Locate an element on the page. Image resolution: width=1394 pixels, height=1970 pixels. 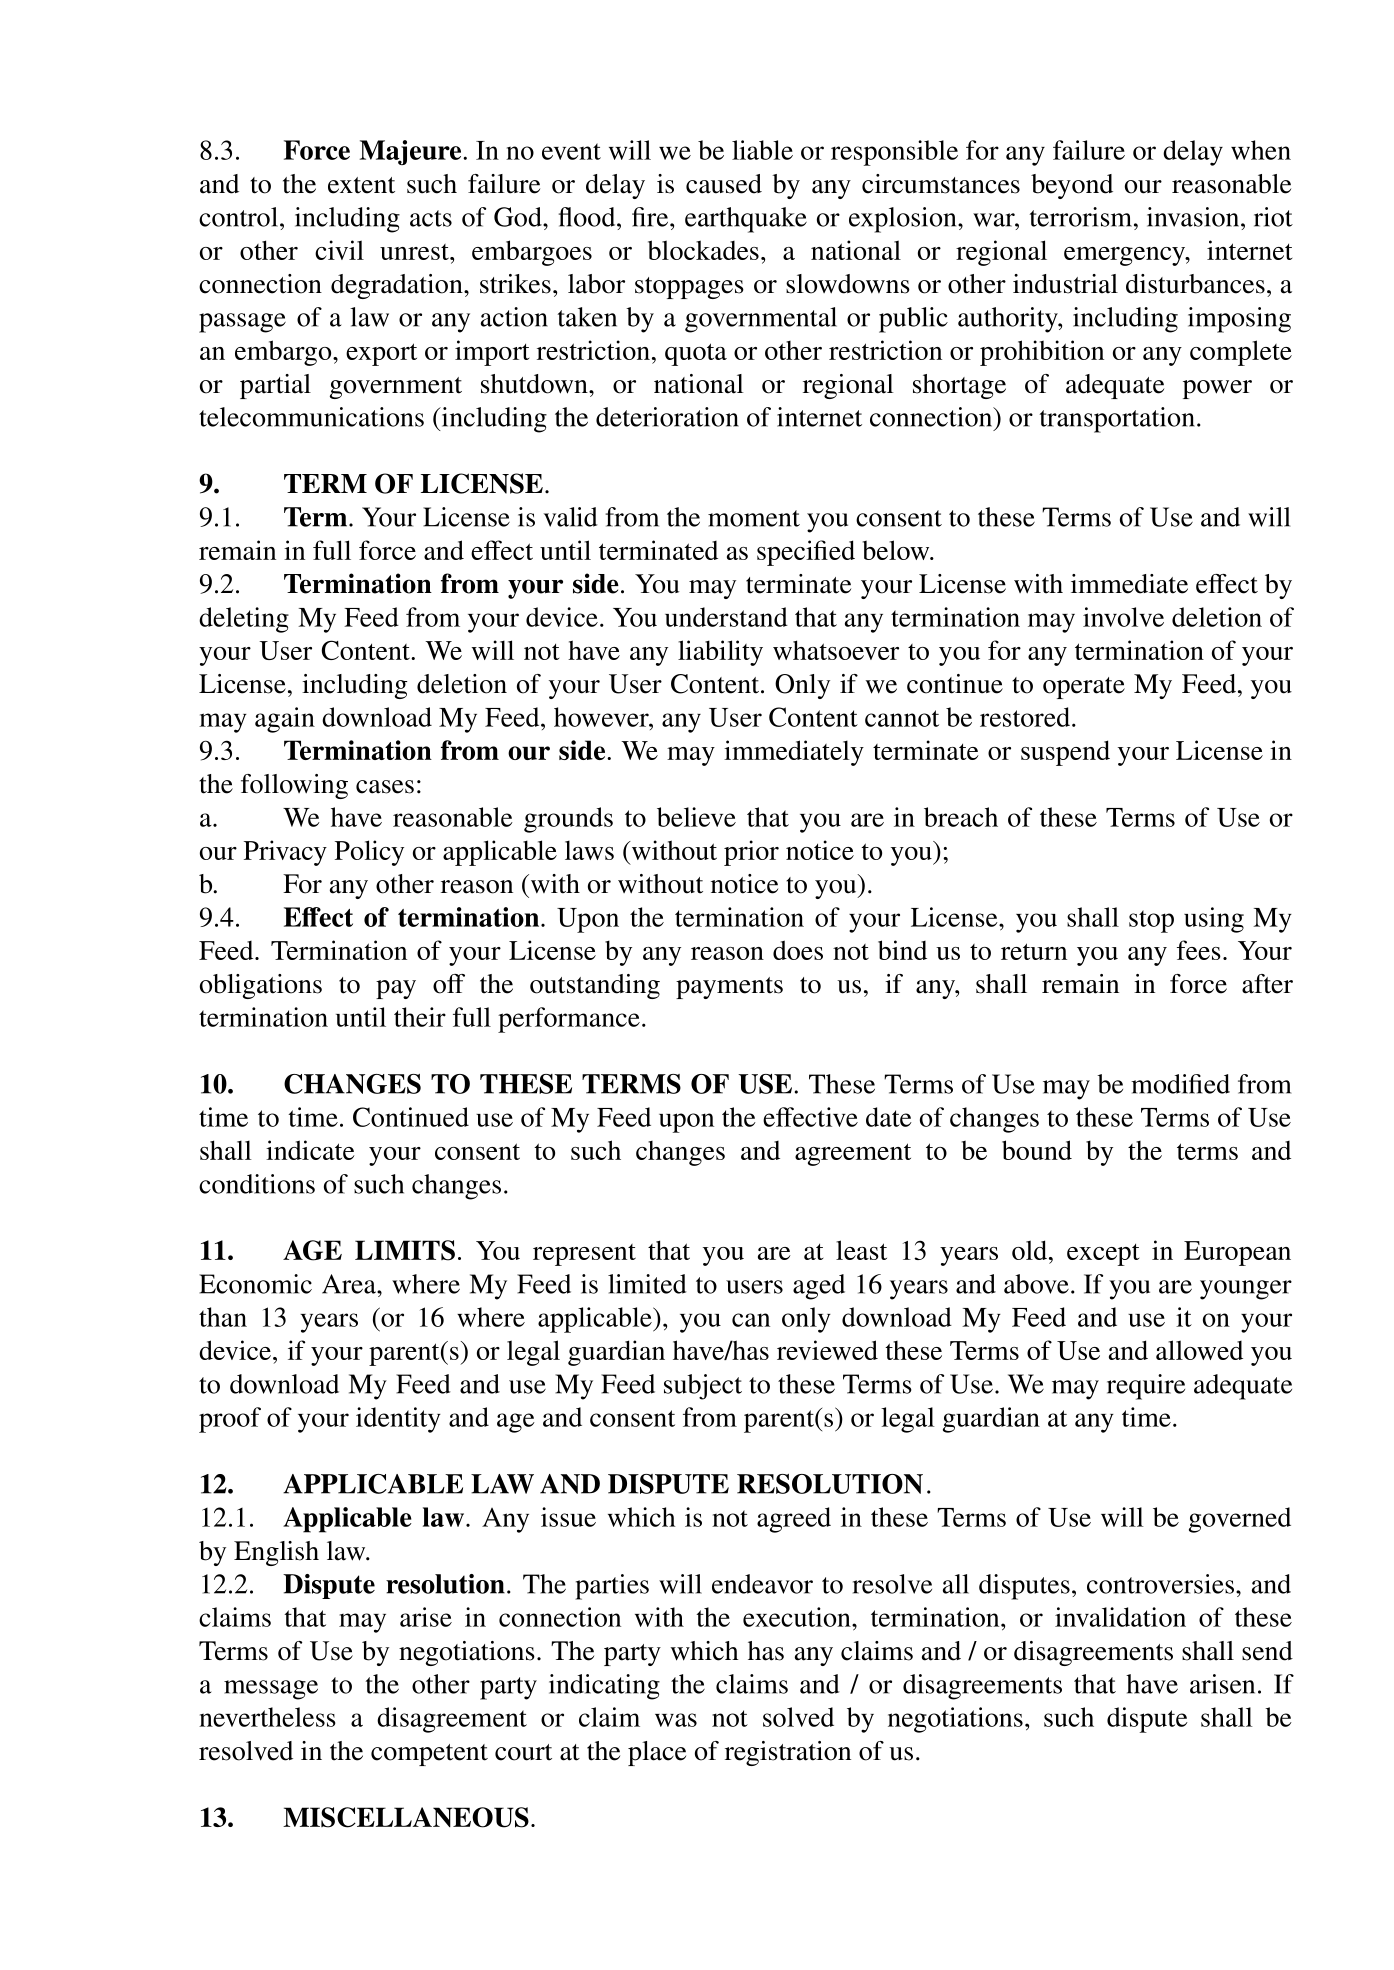
identity is located at coordinates (398, 1420).
